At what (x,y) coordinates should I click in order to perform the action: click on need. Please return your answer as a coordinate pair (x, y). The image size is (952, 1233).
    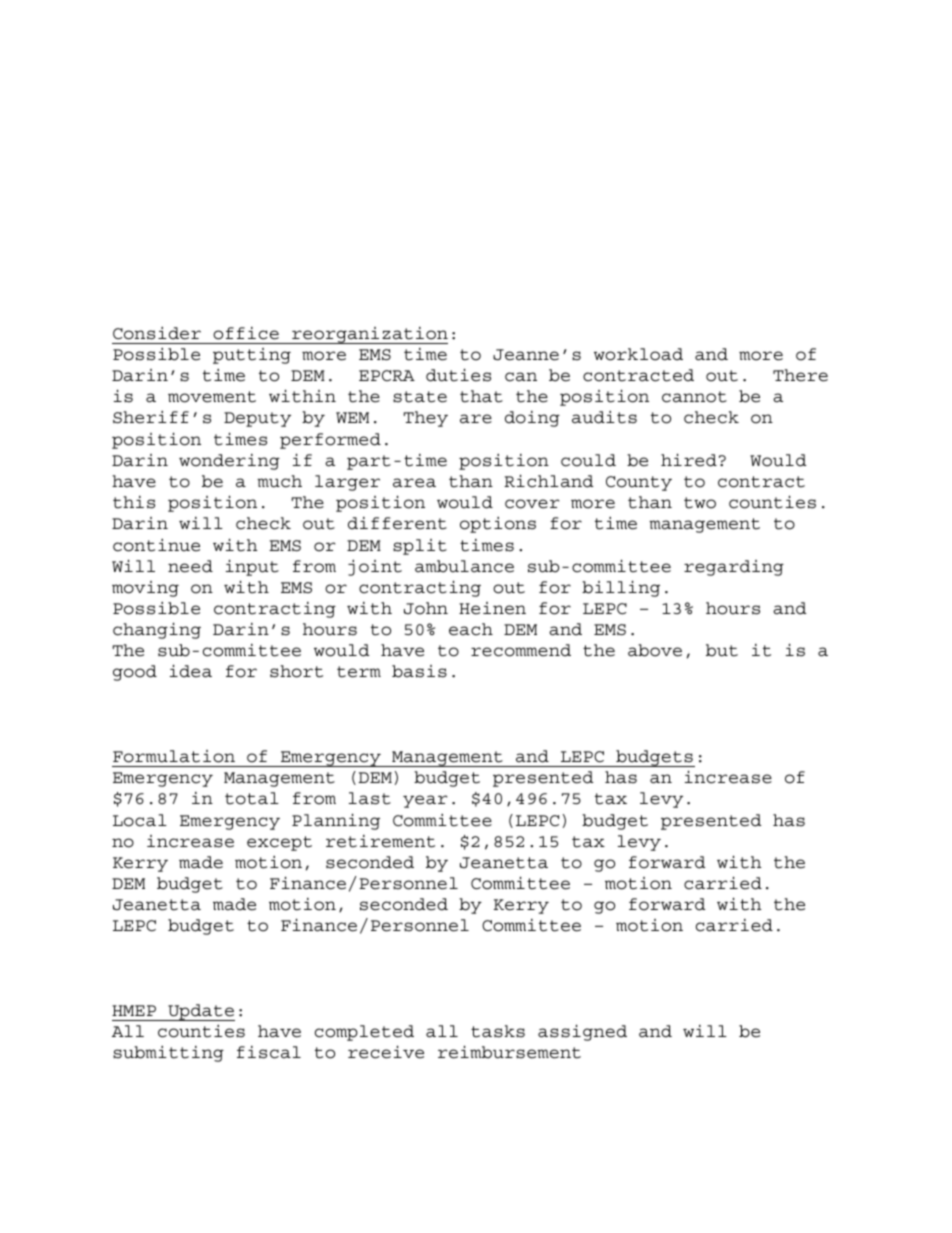
    Looking at the image, I should click on (190, 566).
